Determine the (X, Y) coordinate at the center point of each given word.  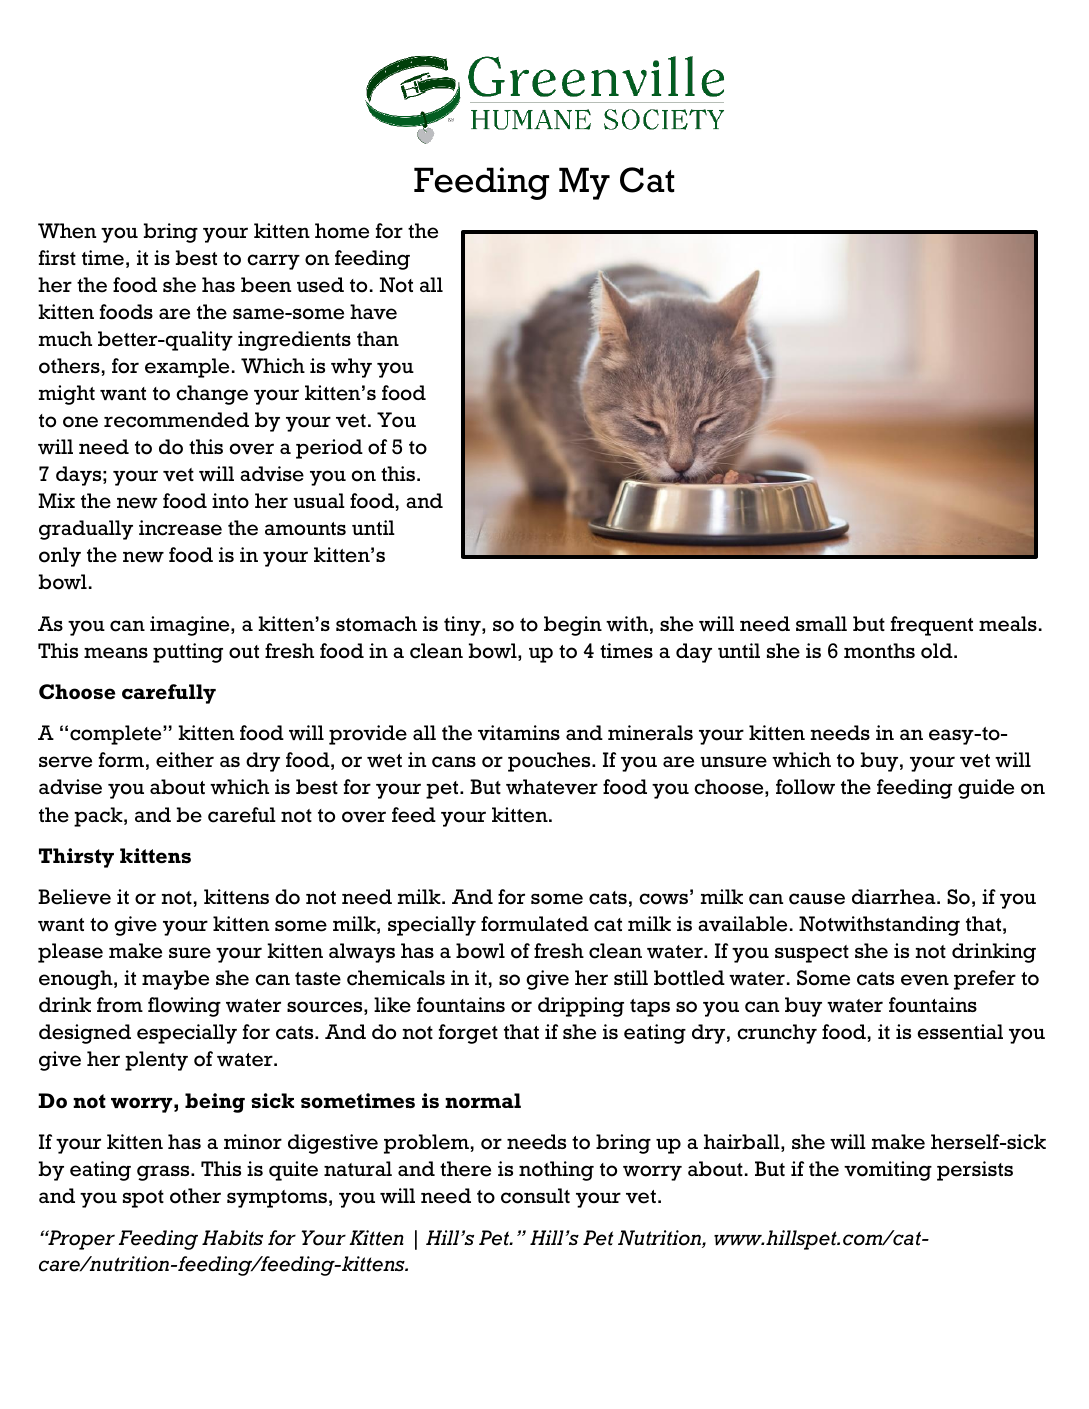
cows (665, 899)
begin (573, 626)
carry (273, 262)
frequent (932, 626)
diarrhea (895, 897)
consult (535, 1196)
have (373, 312)
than (378, 338)
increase (180, 528)
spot (143, 1199)
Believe (74, 897)
